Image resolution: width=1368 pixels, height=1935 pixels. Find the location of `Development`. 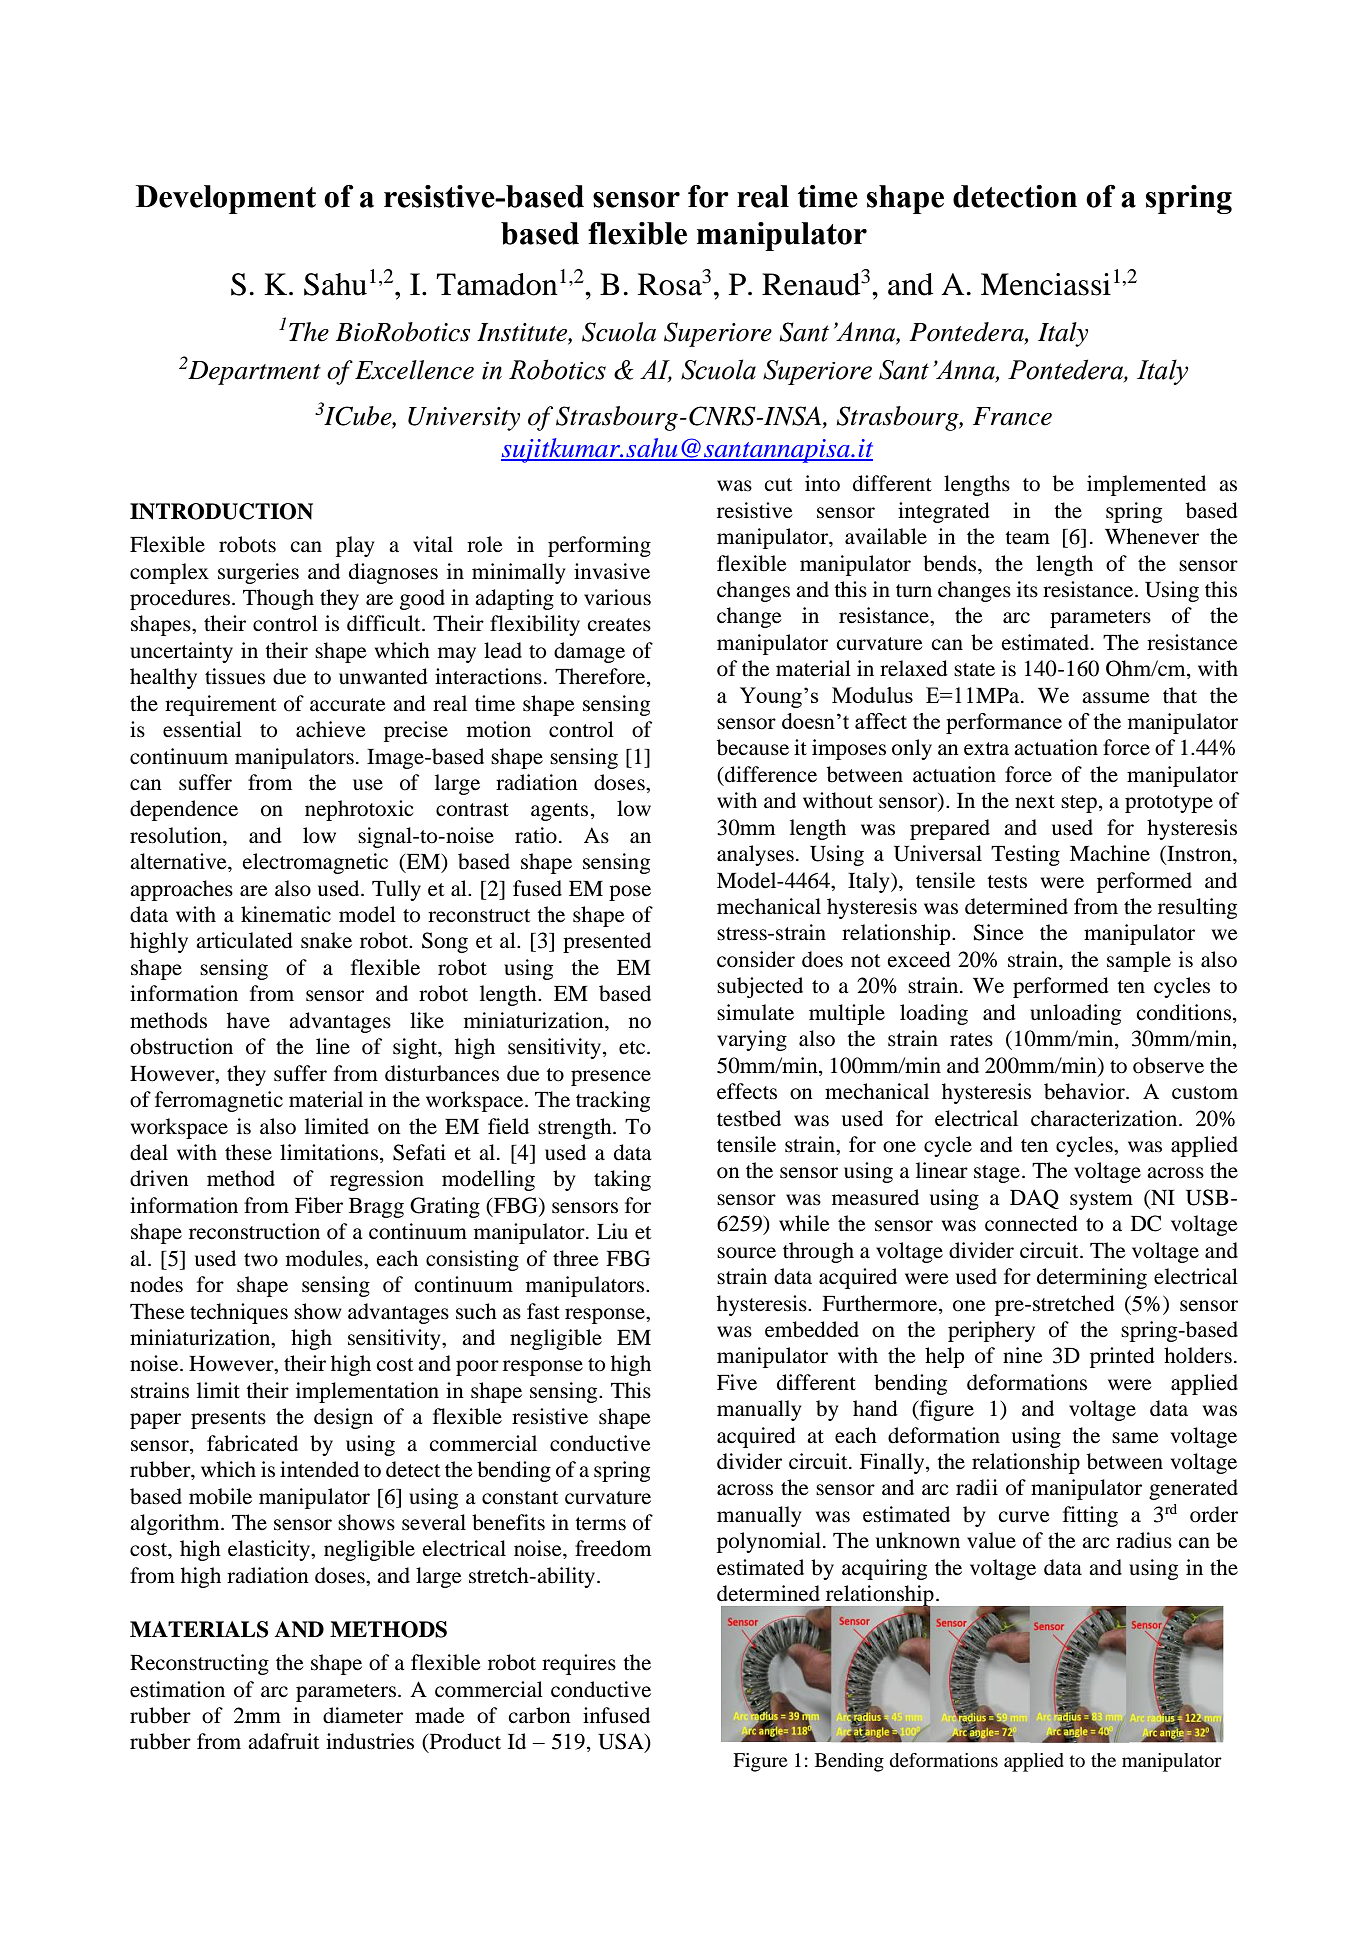

Development is located at coordinates (226, 199).
